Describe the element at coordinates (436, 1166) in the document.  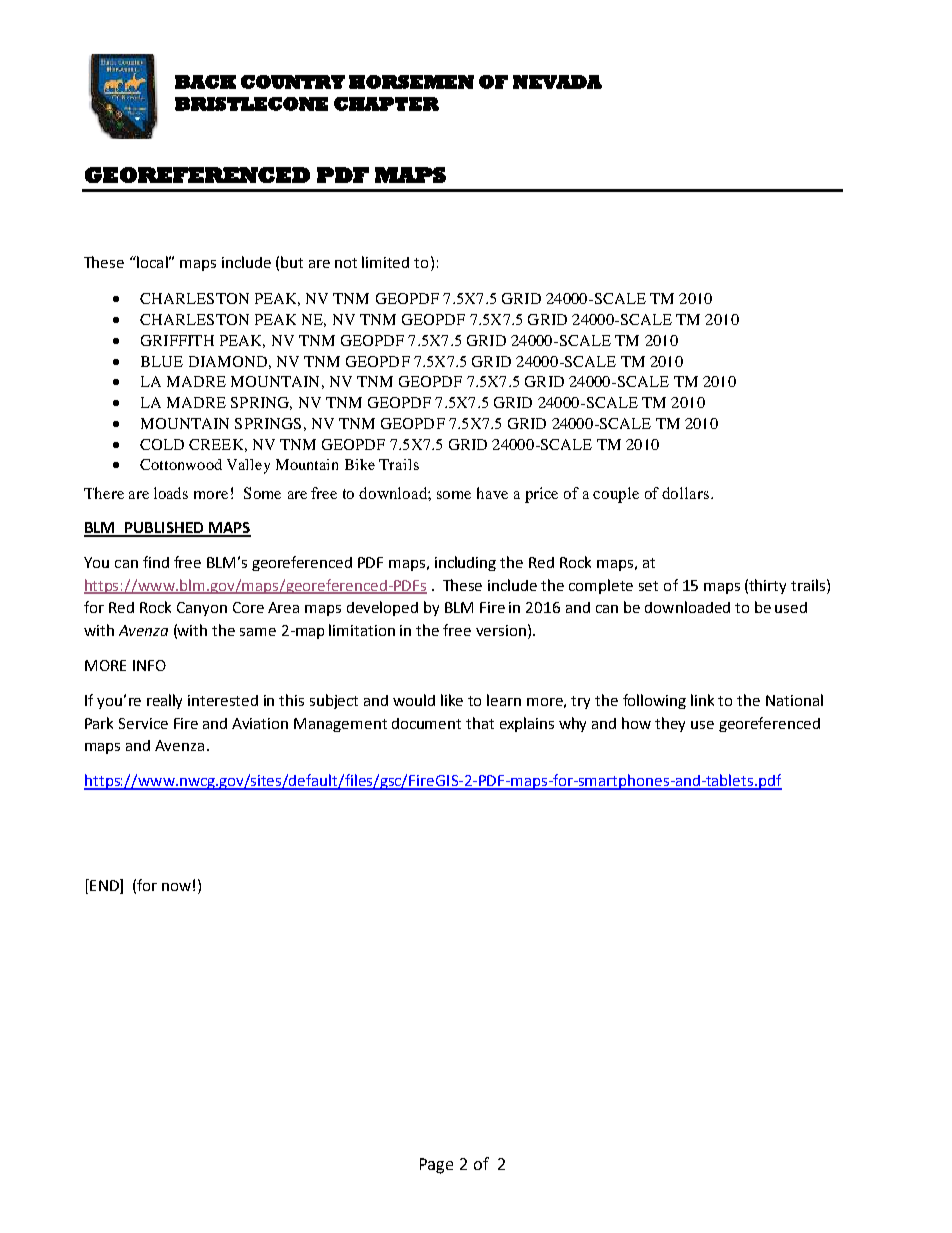
I see `Page` at that location.
